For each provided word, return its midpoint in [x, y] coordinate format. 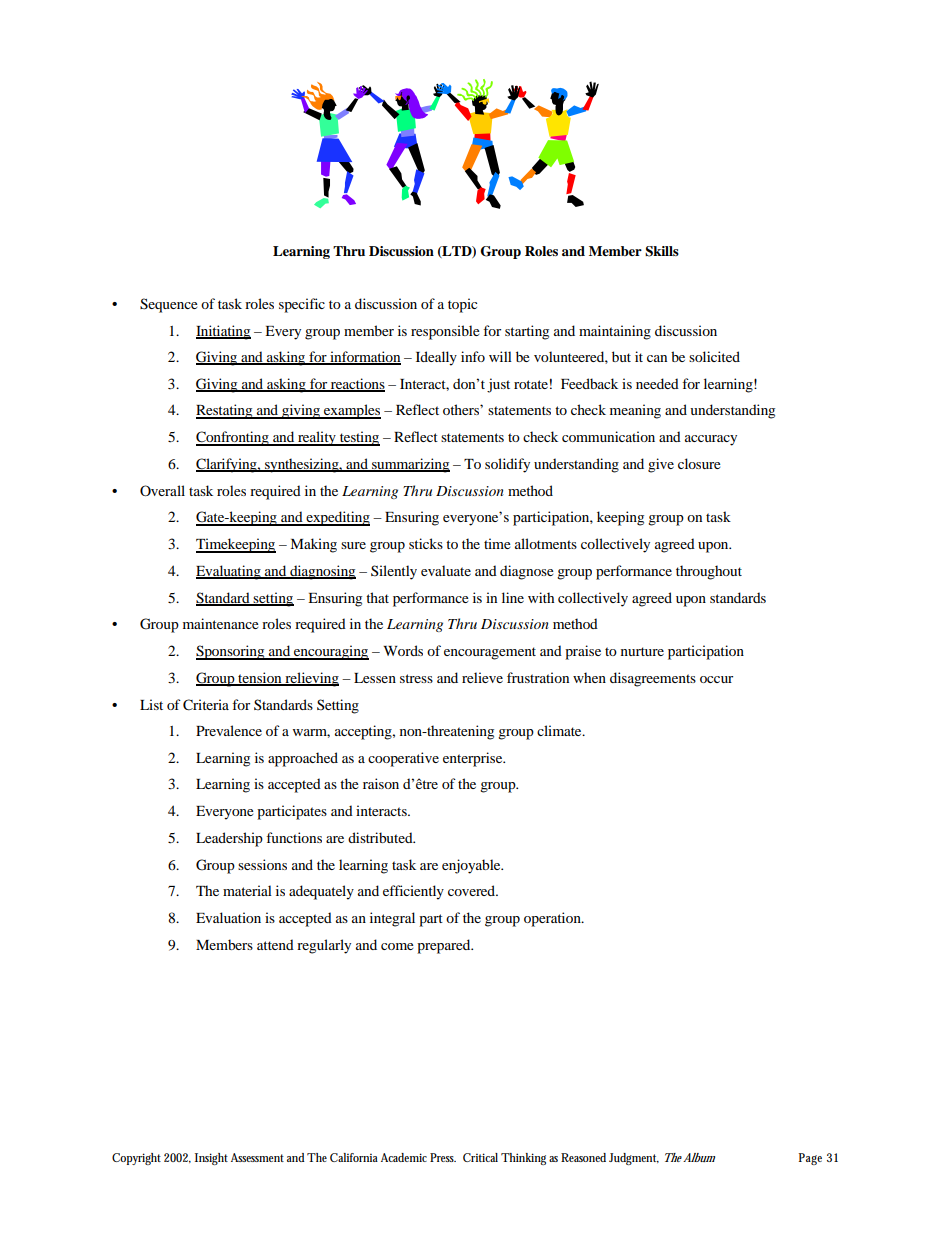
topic [462, 305]
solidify [507, 465]
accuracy [711, 440]
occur [716, 679]
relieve [482, 677]
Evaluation [228, 917]
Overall [162, 490]
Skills [662, 251]
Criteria [206, 705]
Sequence [169, 305]
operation [553, 919]
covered [473, 890]
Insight [211, 1159]
